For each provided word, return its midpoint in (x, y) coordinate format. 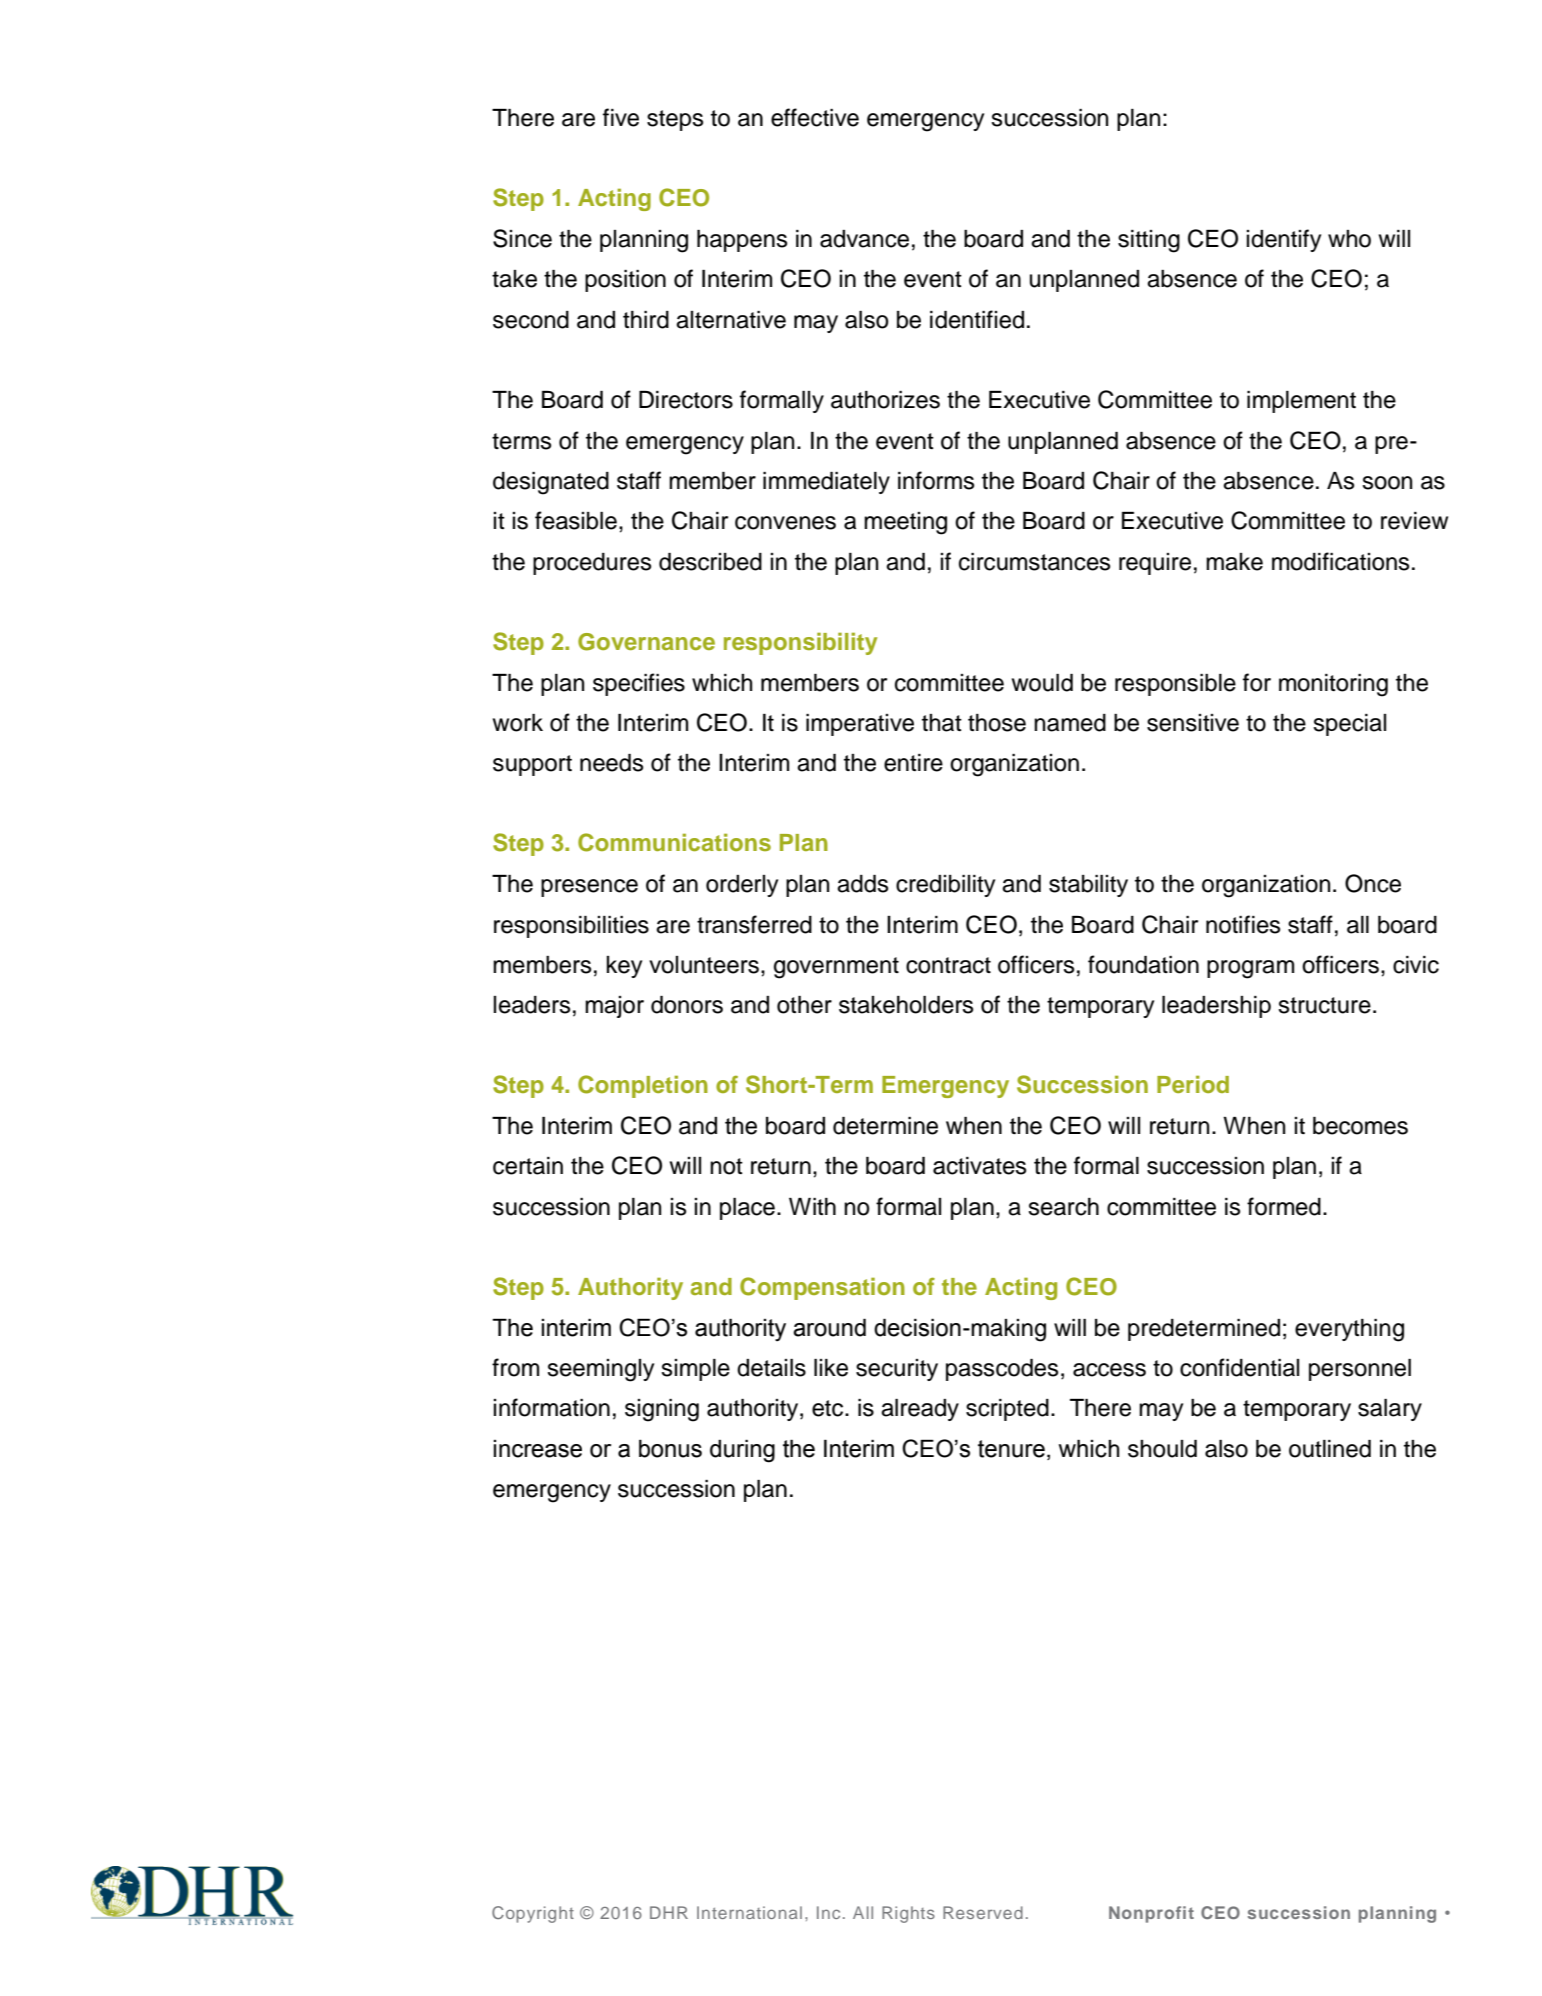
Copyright (533, 1914)
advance (864, 239)
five (621, 117)
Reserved (983, 1912)
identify (1283, 240)
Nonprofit (1151, 1914)
